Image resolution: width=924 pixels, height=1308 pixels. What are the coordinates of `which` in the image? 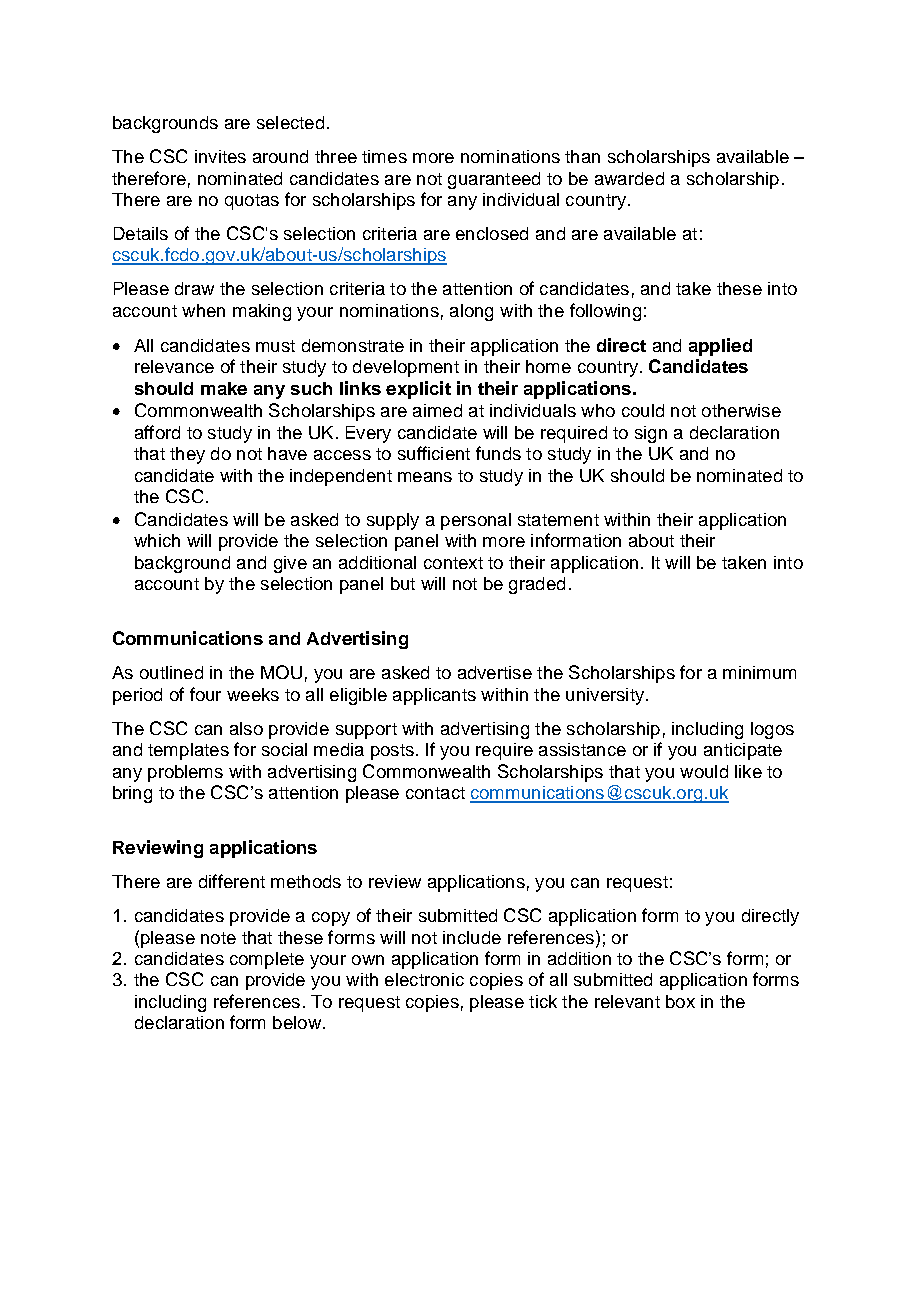 It's located at (157, 540).
